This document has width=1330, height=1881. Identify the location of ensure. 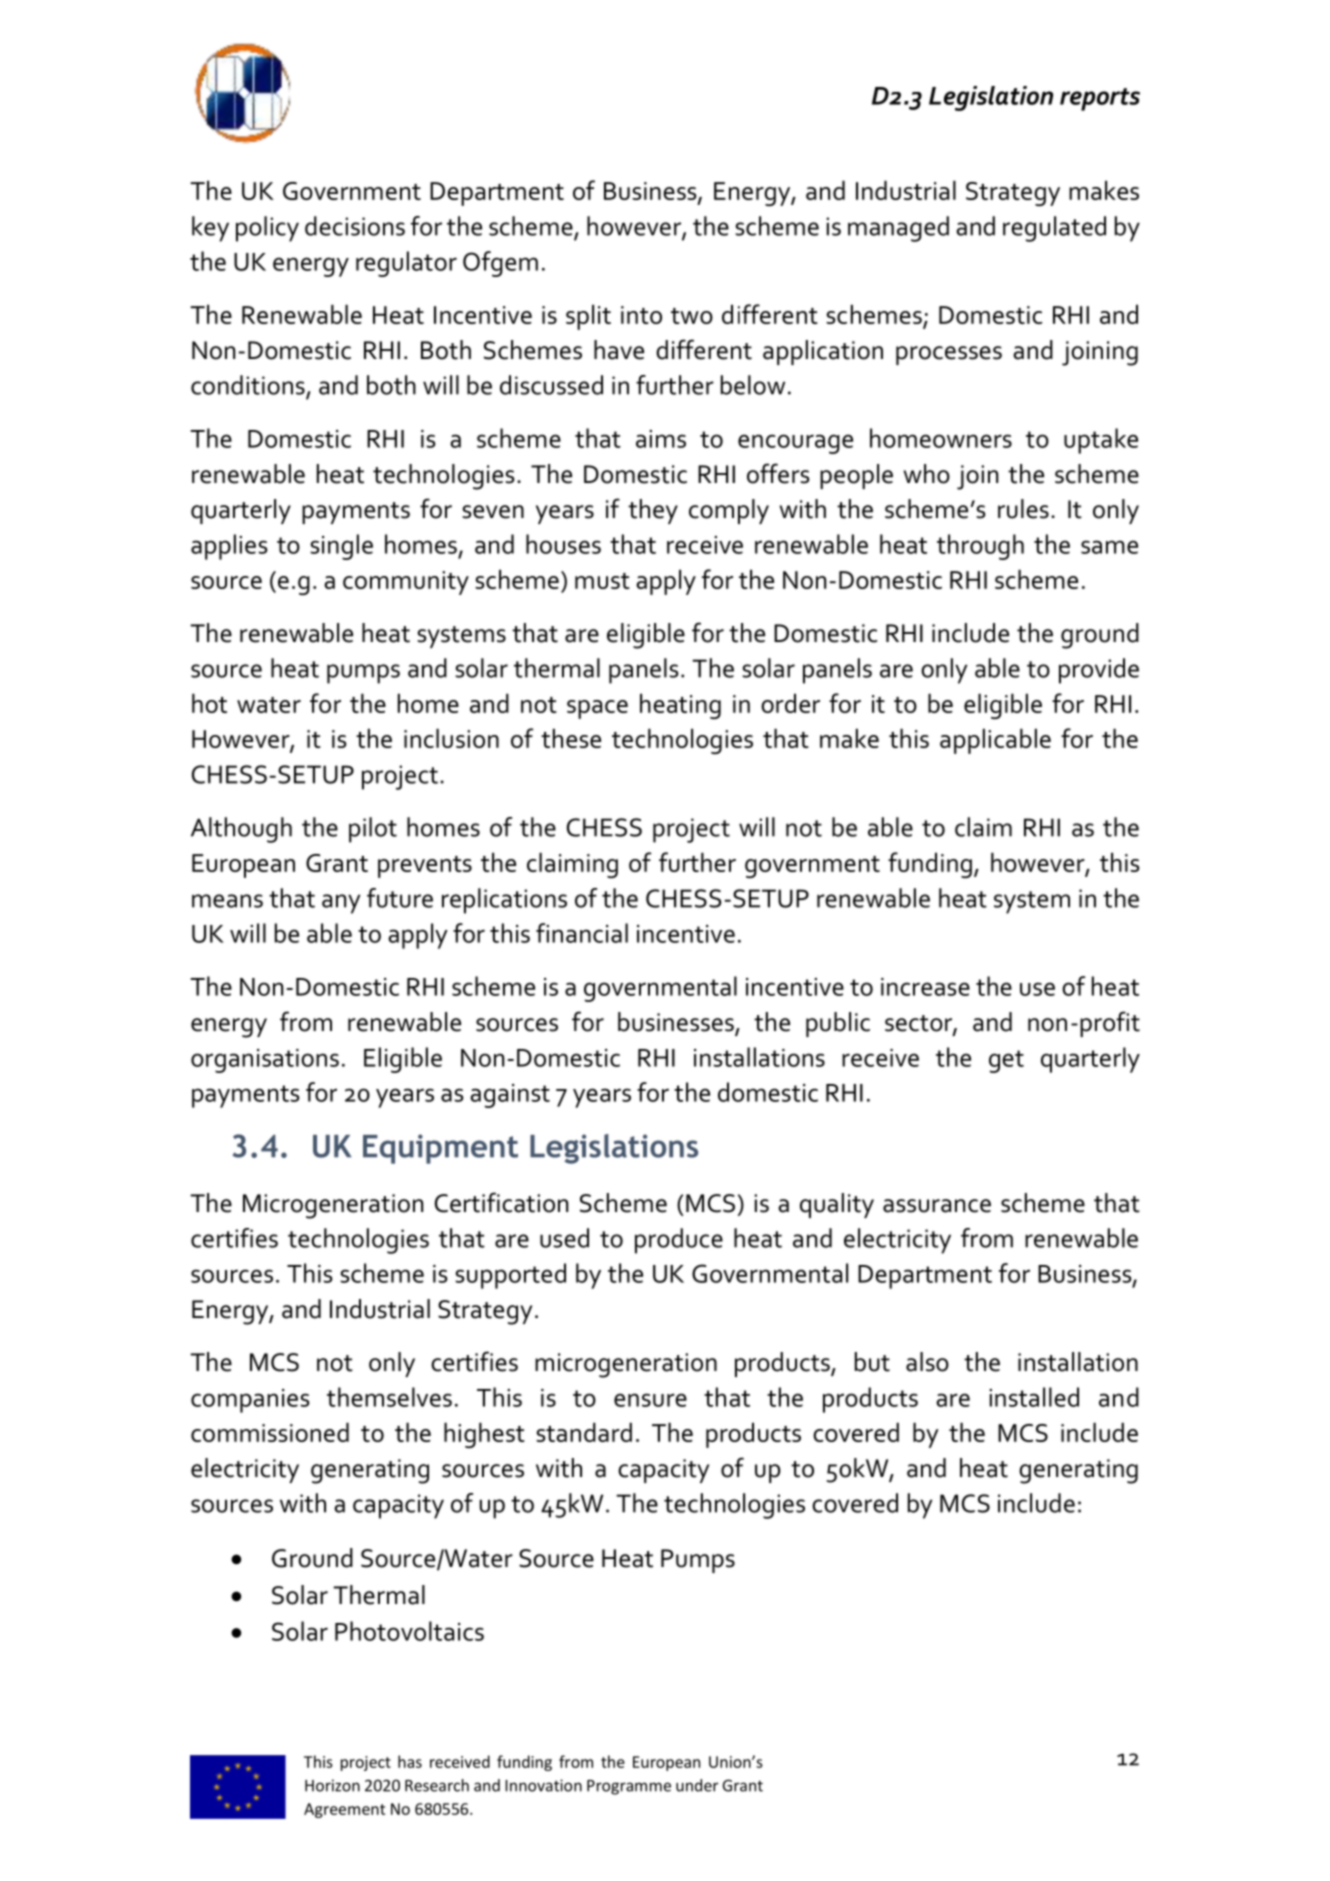
(650, 1400).
